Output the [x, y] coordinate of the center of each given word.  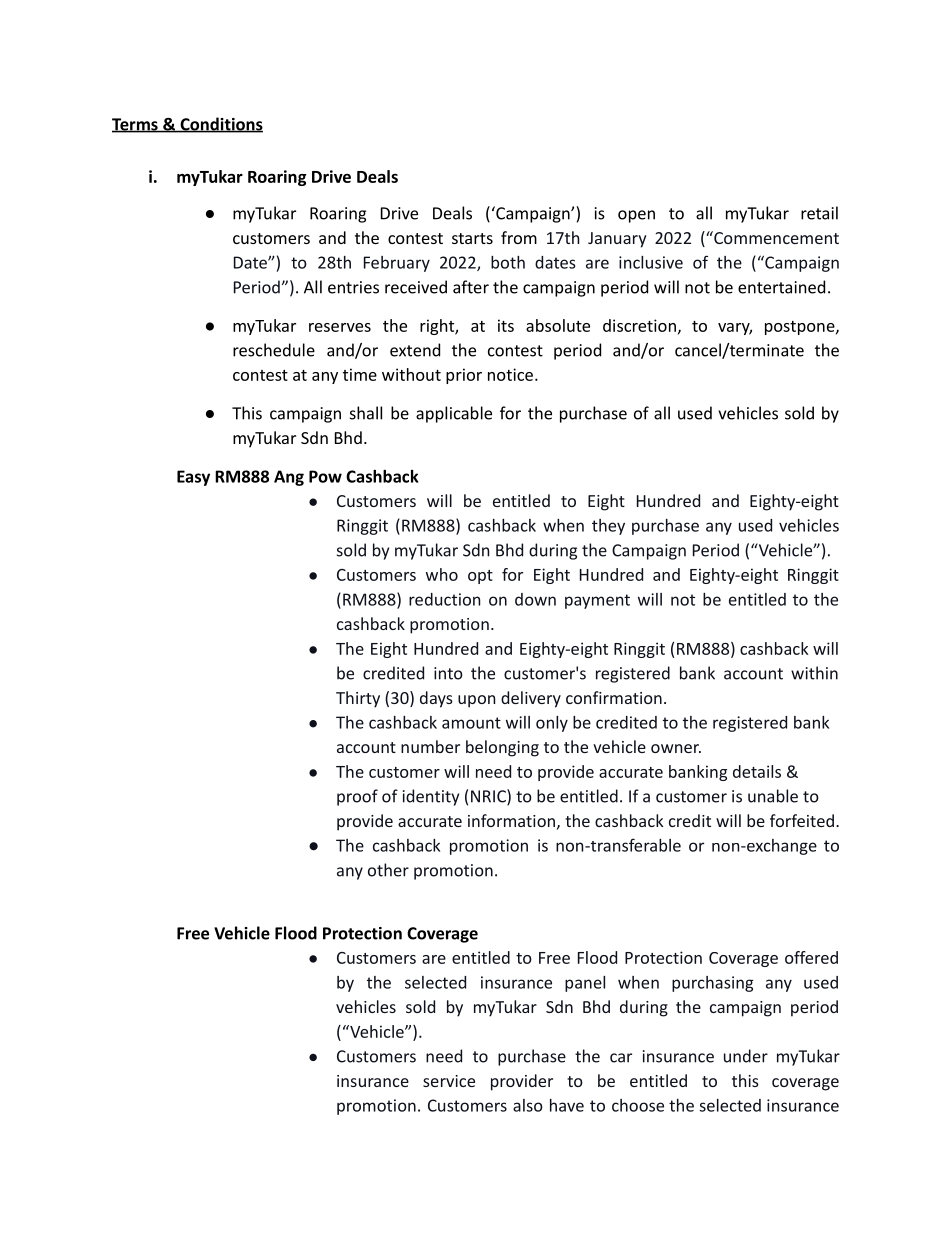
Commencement [775, 237]
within [814, 673]
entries [353, 287]
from [519, 237]
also [528, 1105]
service [449, 1081]
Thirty [358, 699]
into [448, 673]
